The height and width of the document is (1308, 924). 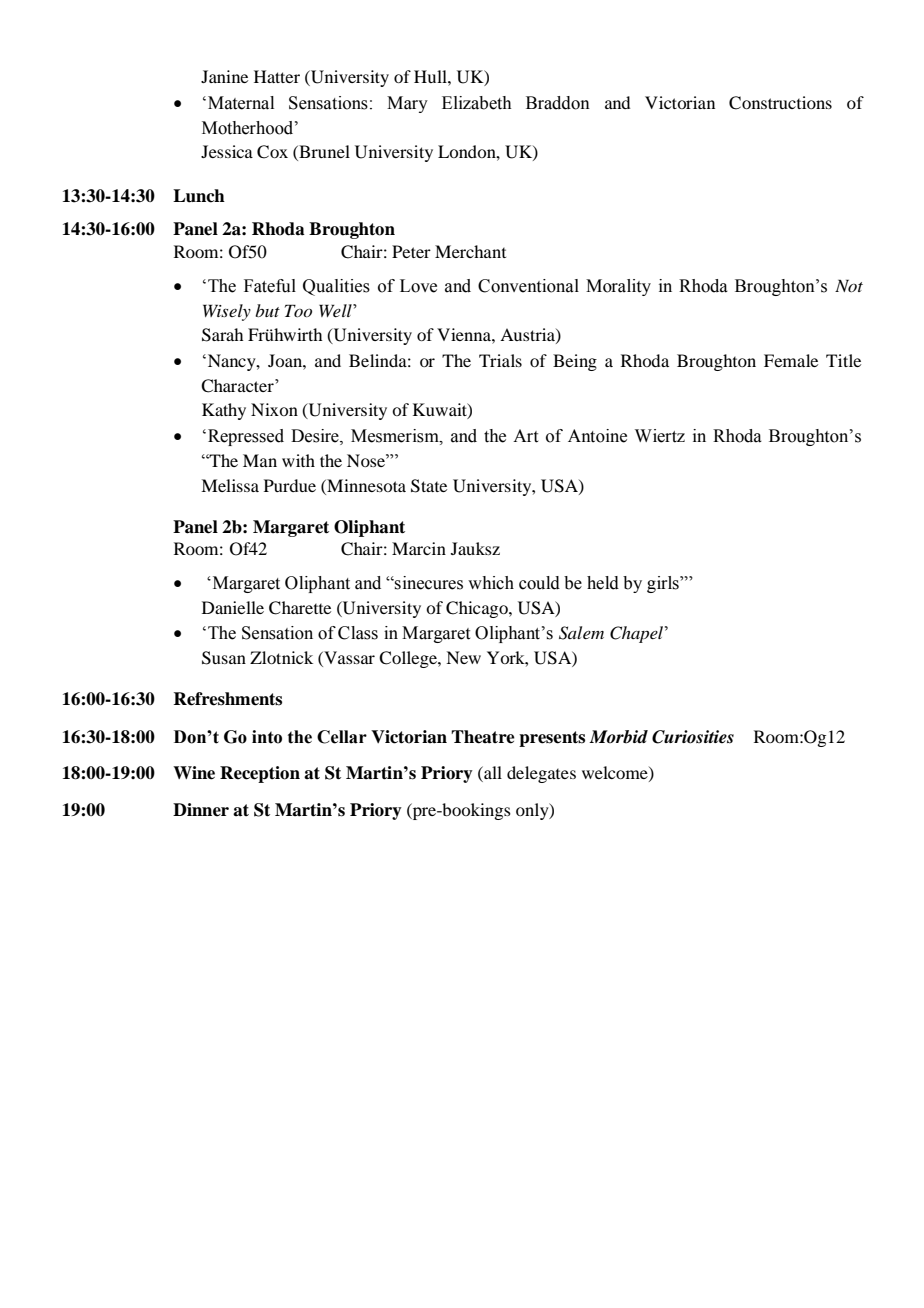 What do you see at coordinates (539, 583) in the document?
I see `could` at bounding box center [539, 583].
